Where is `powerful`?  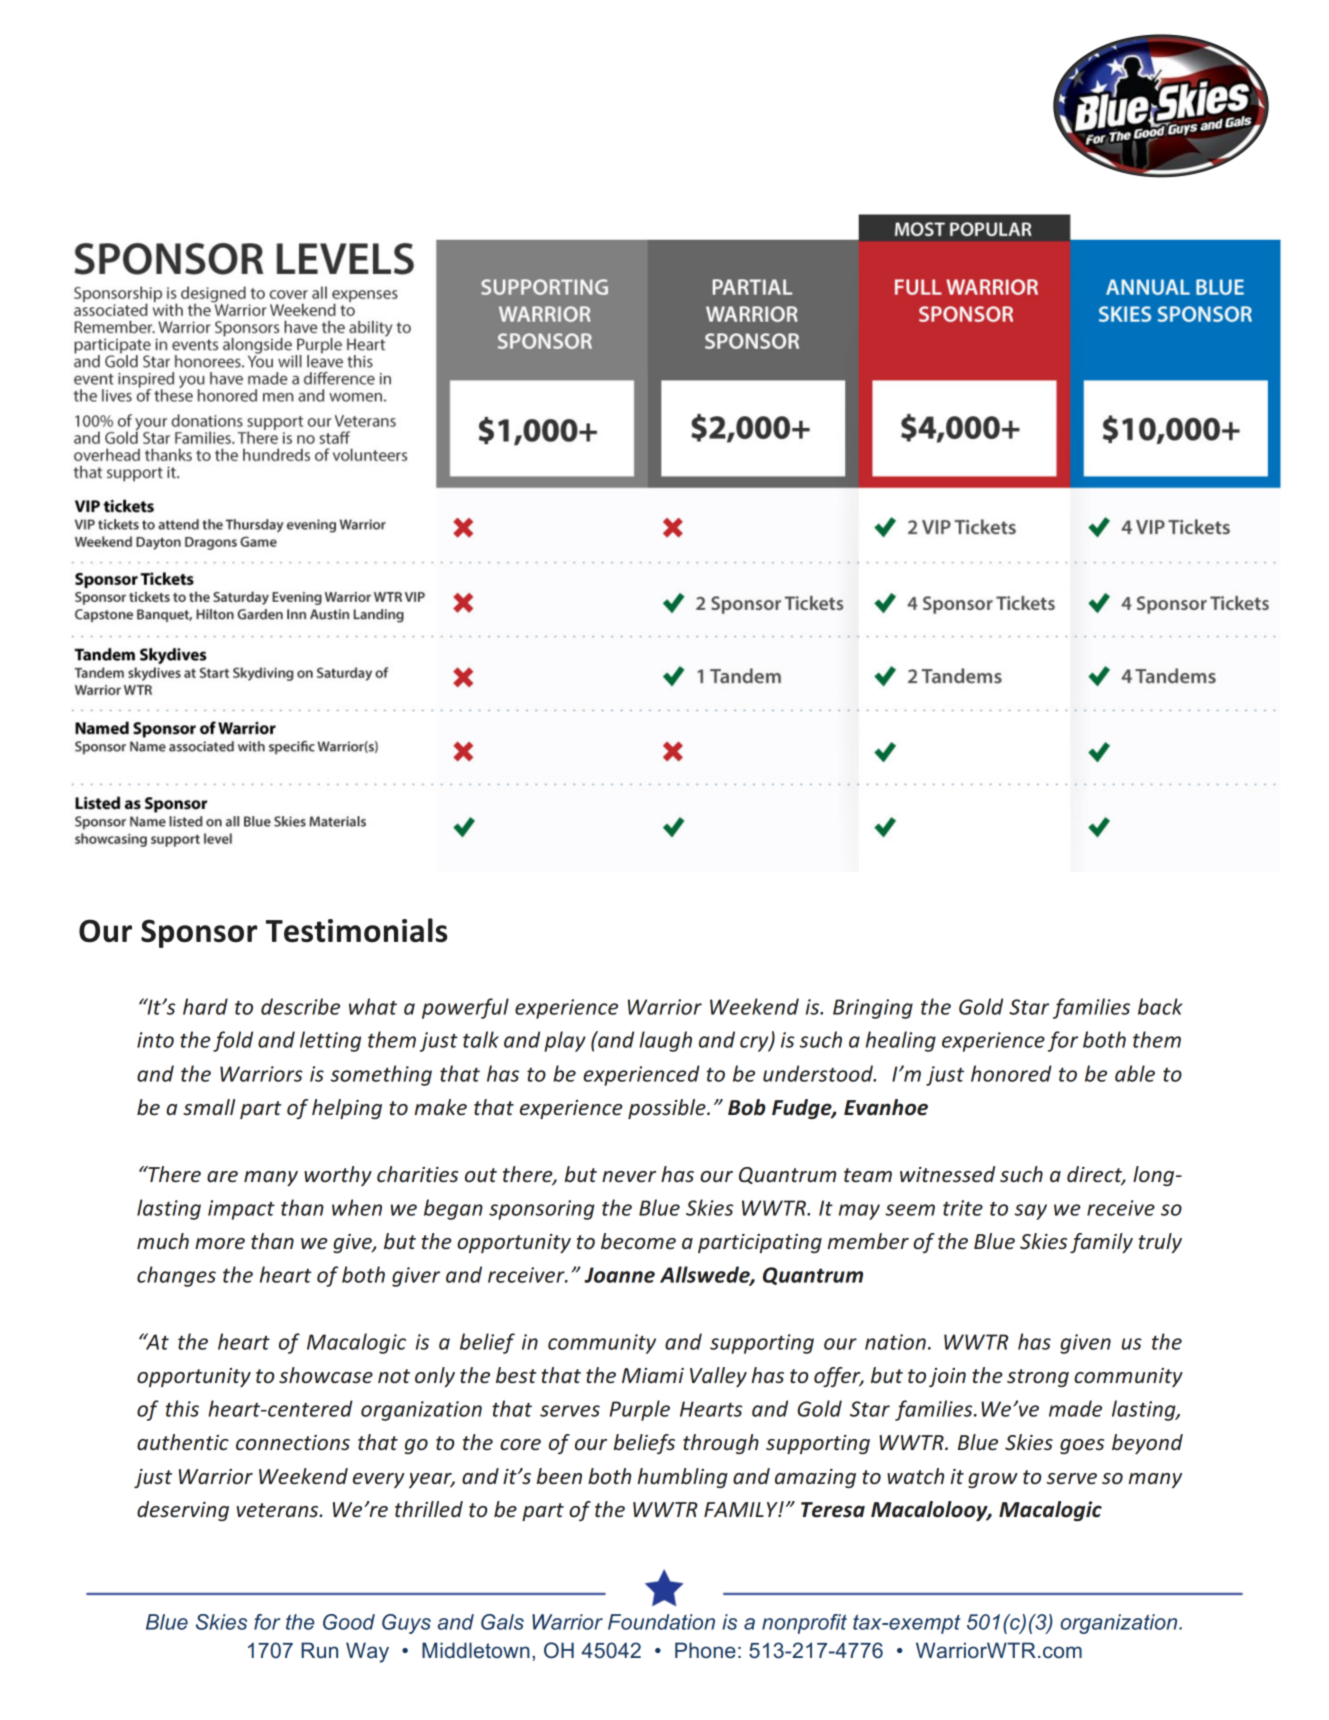
powerful is located at coordinates (465, 1008).
